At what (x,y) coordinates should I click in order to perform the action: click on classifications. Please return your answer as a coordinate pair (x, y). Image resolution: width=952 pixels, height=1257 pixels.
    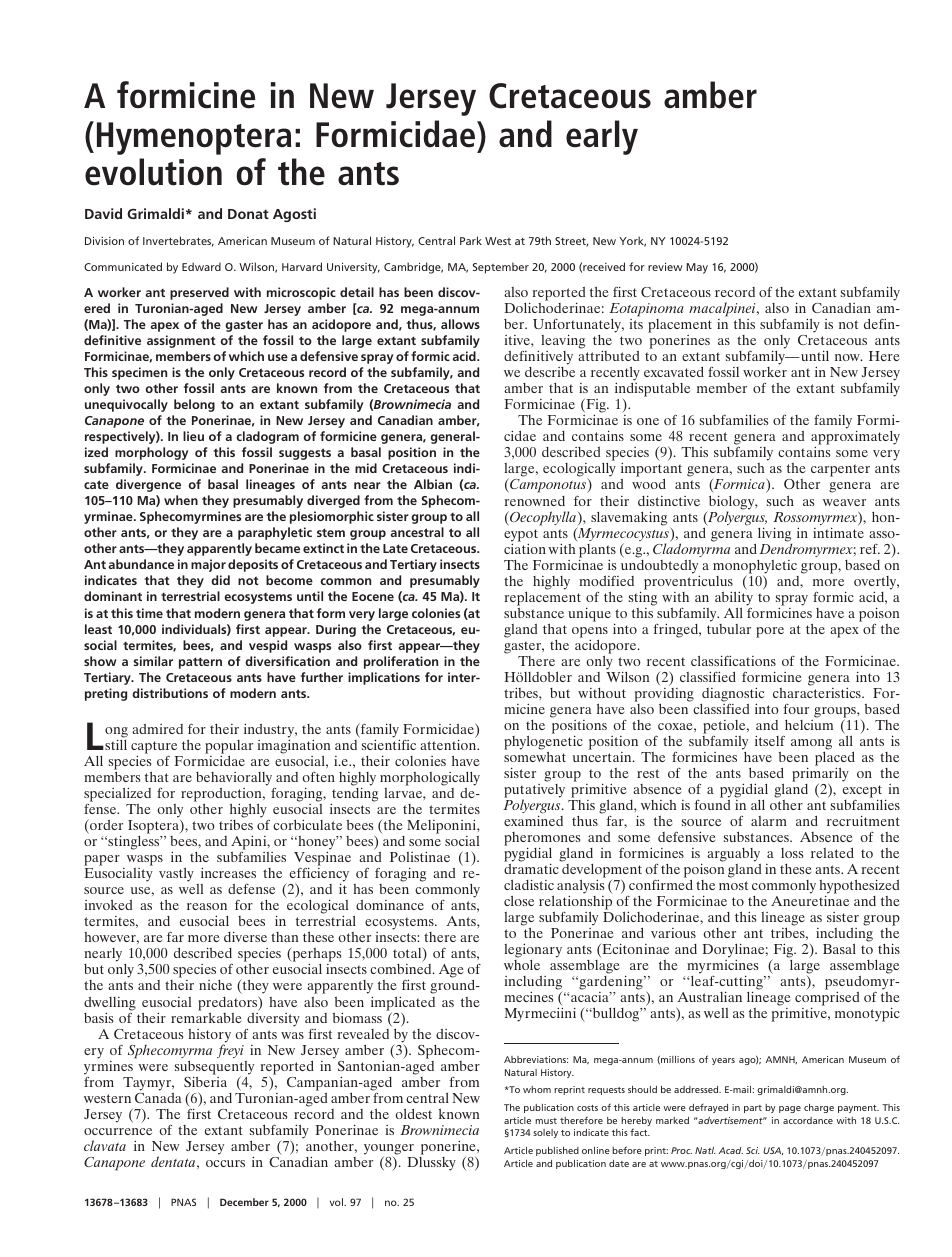
    Looking at the image, I should click on (733, 660).
